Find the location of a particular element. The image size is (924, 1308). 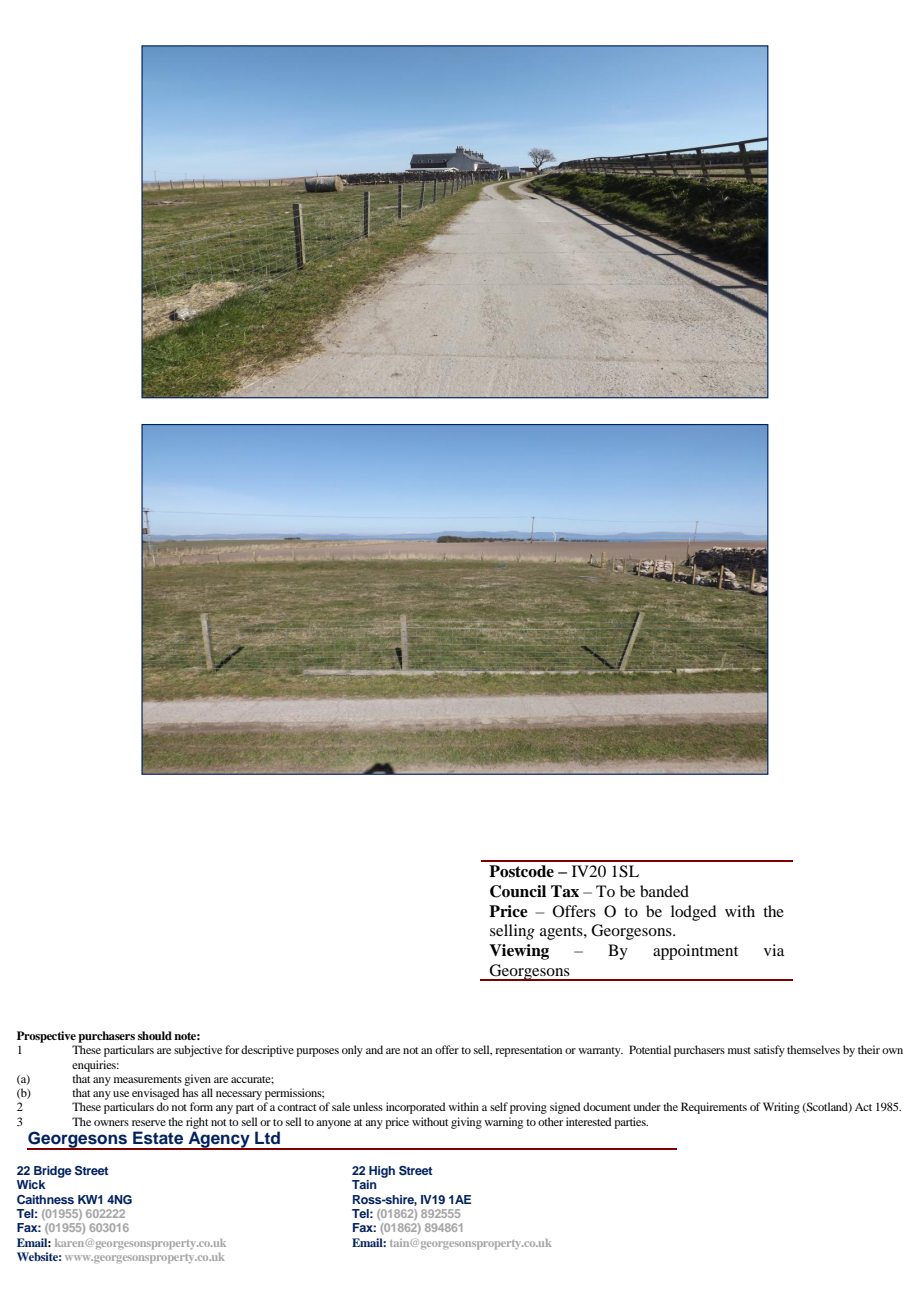

representation is located at coordinates (528, 1051).
